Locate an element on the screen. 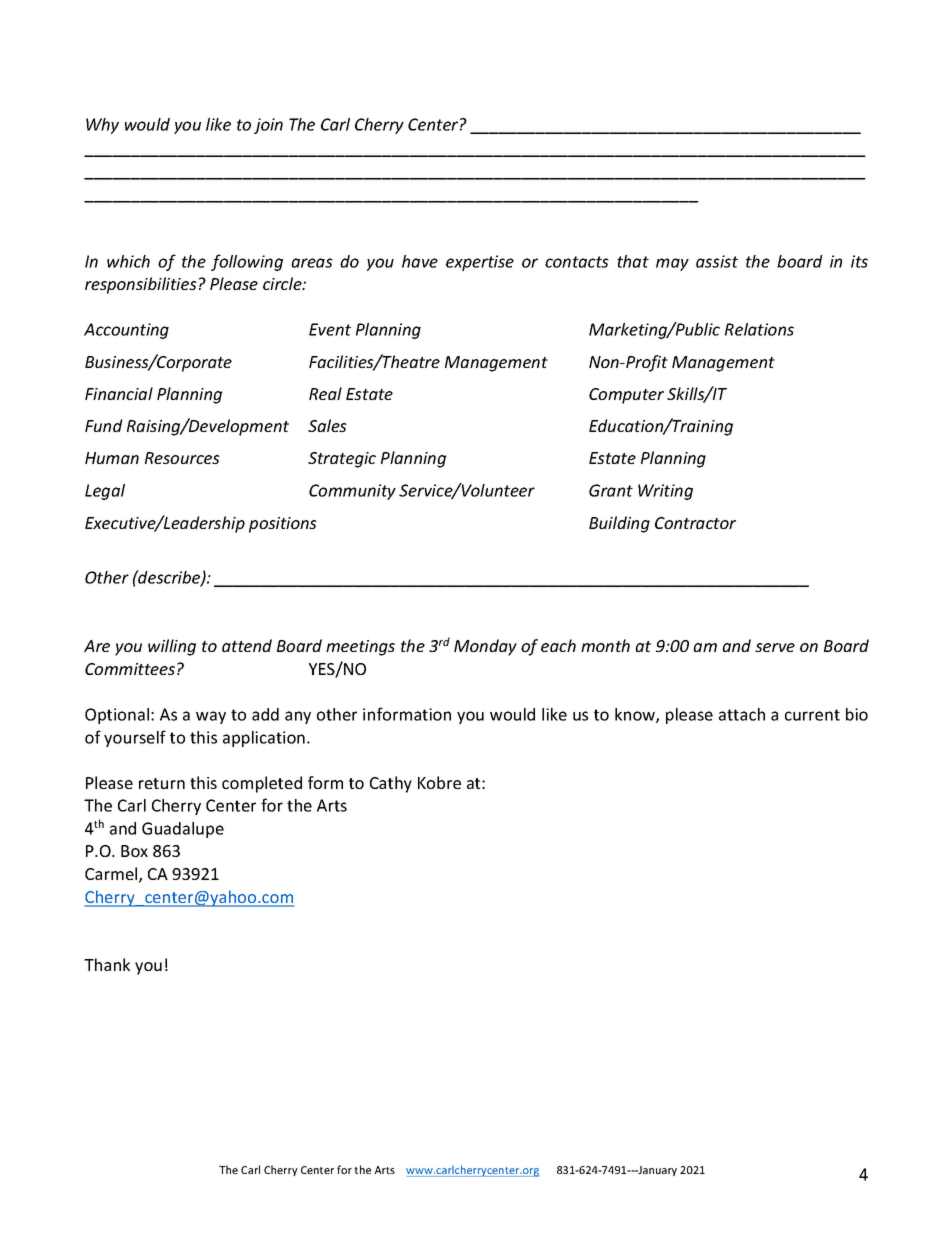 Image resolution: width=952 pixels, height=1233 pixels. join is located at coordinates (268, 126).
